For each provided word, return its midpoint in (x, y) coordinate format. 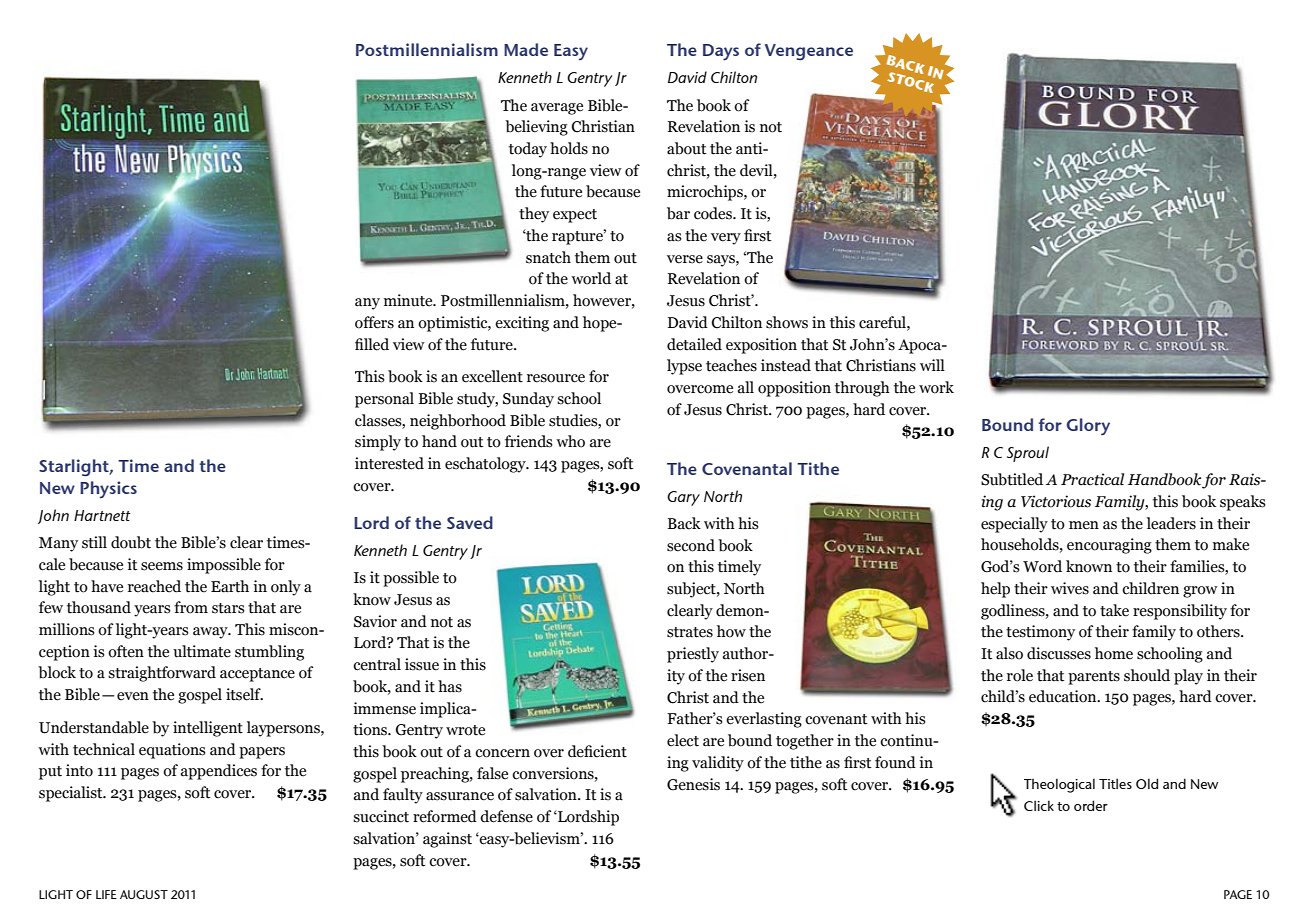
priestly (693, 655)
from (191, 607)
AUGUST (144, 894)
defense (506, 816)
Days (721, 52)
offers (374, 322)
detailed (694, 344)
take (1114, 610)
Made (526, 49)
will (932, 365)
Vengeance (809, 52)
